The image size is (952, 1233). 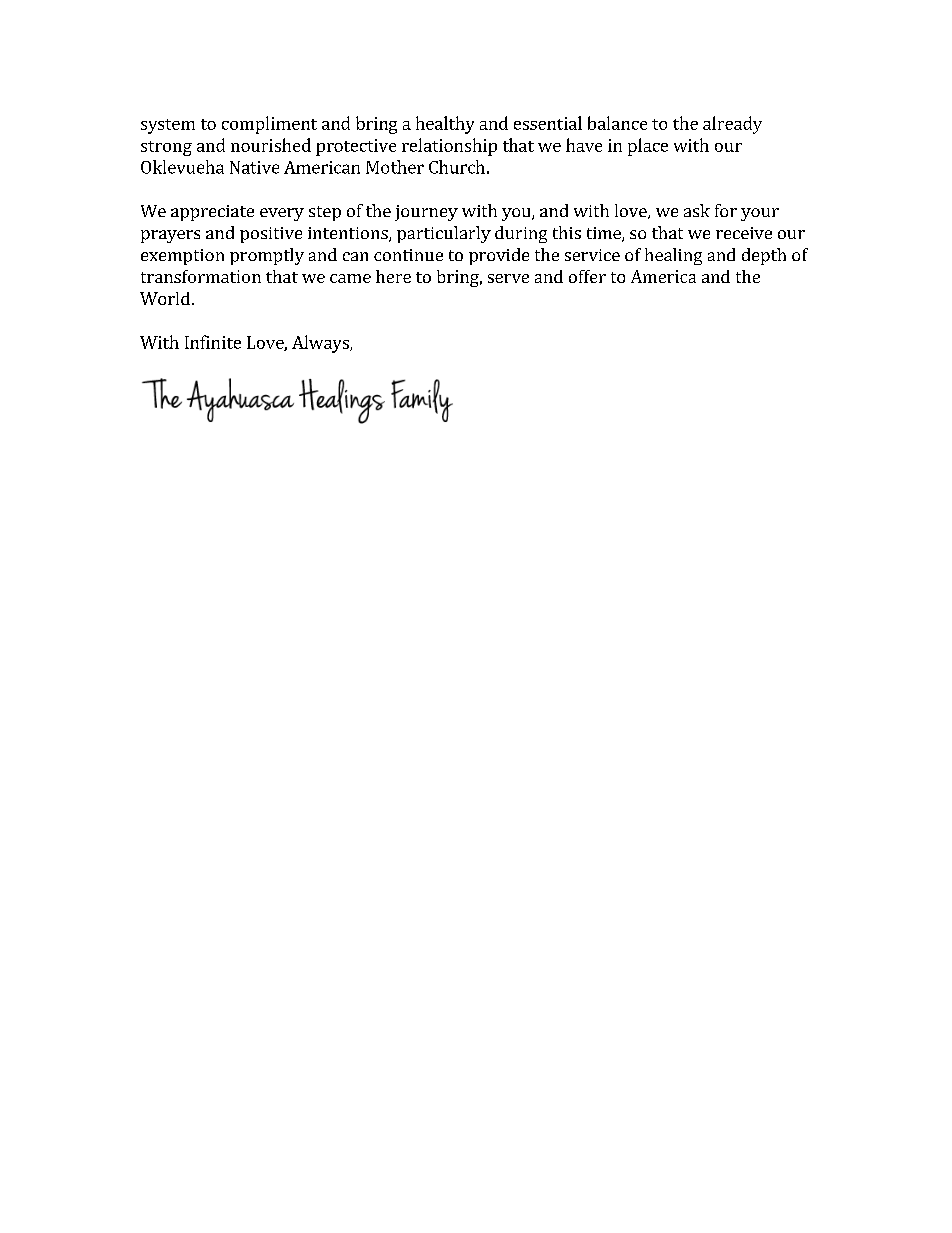 What do you see at coordinates (444, 234) in the screenshot?
I see `particularly` at bounding box center [444, 234].
